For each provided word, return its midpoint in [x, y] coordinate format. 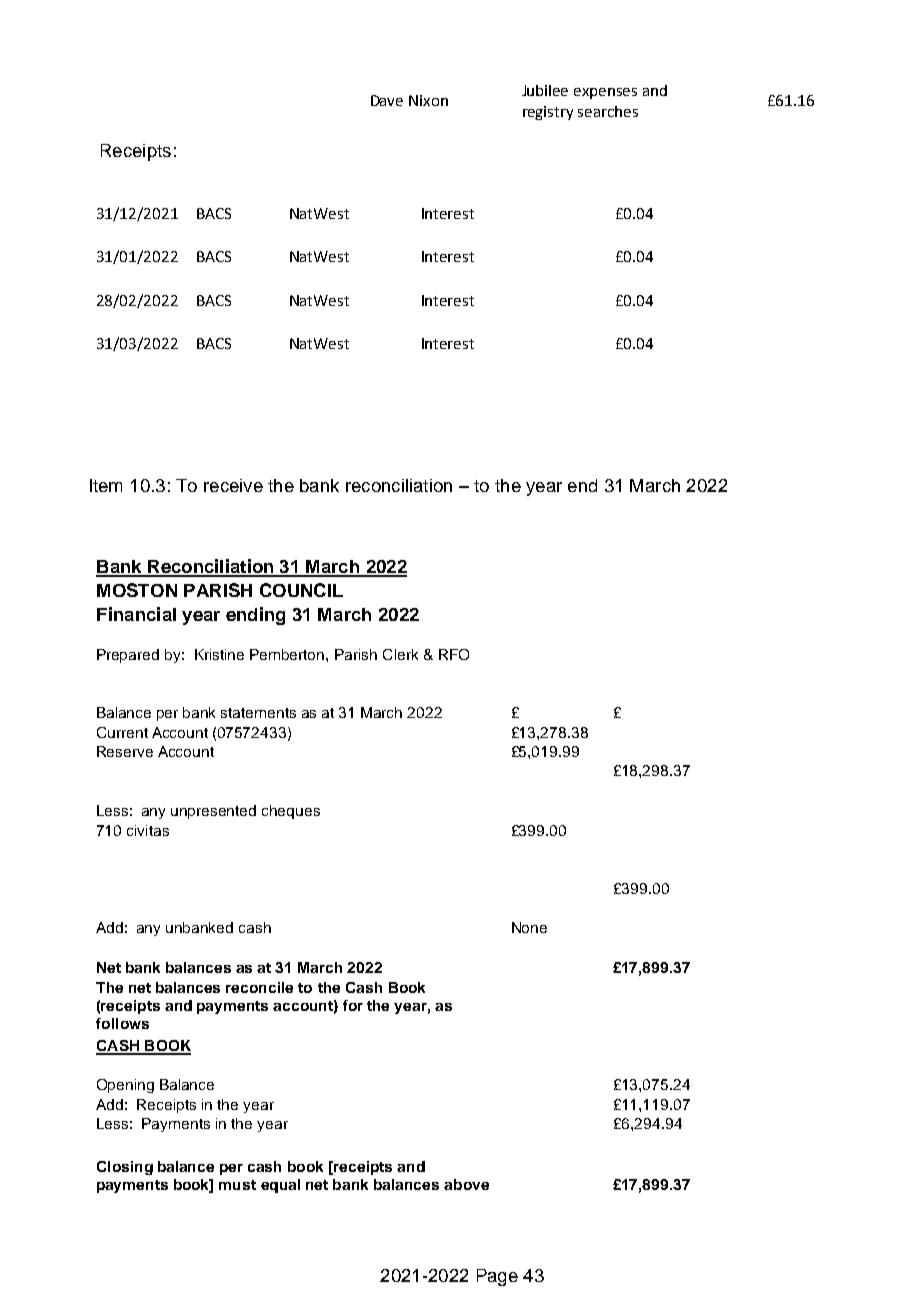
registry [548, 113]
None [529, 927]
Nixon [428, 100]
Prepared [128, 656]
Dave [387, 100]
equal [280, 1186]
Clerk [400, 654]
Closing [125, 1168]
